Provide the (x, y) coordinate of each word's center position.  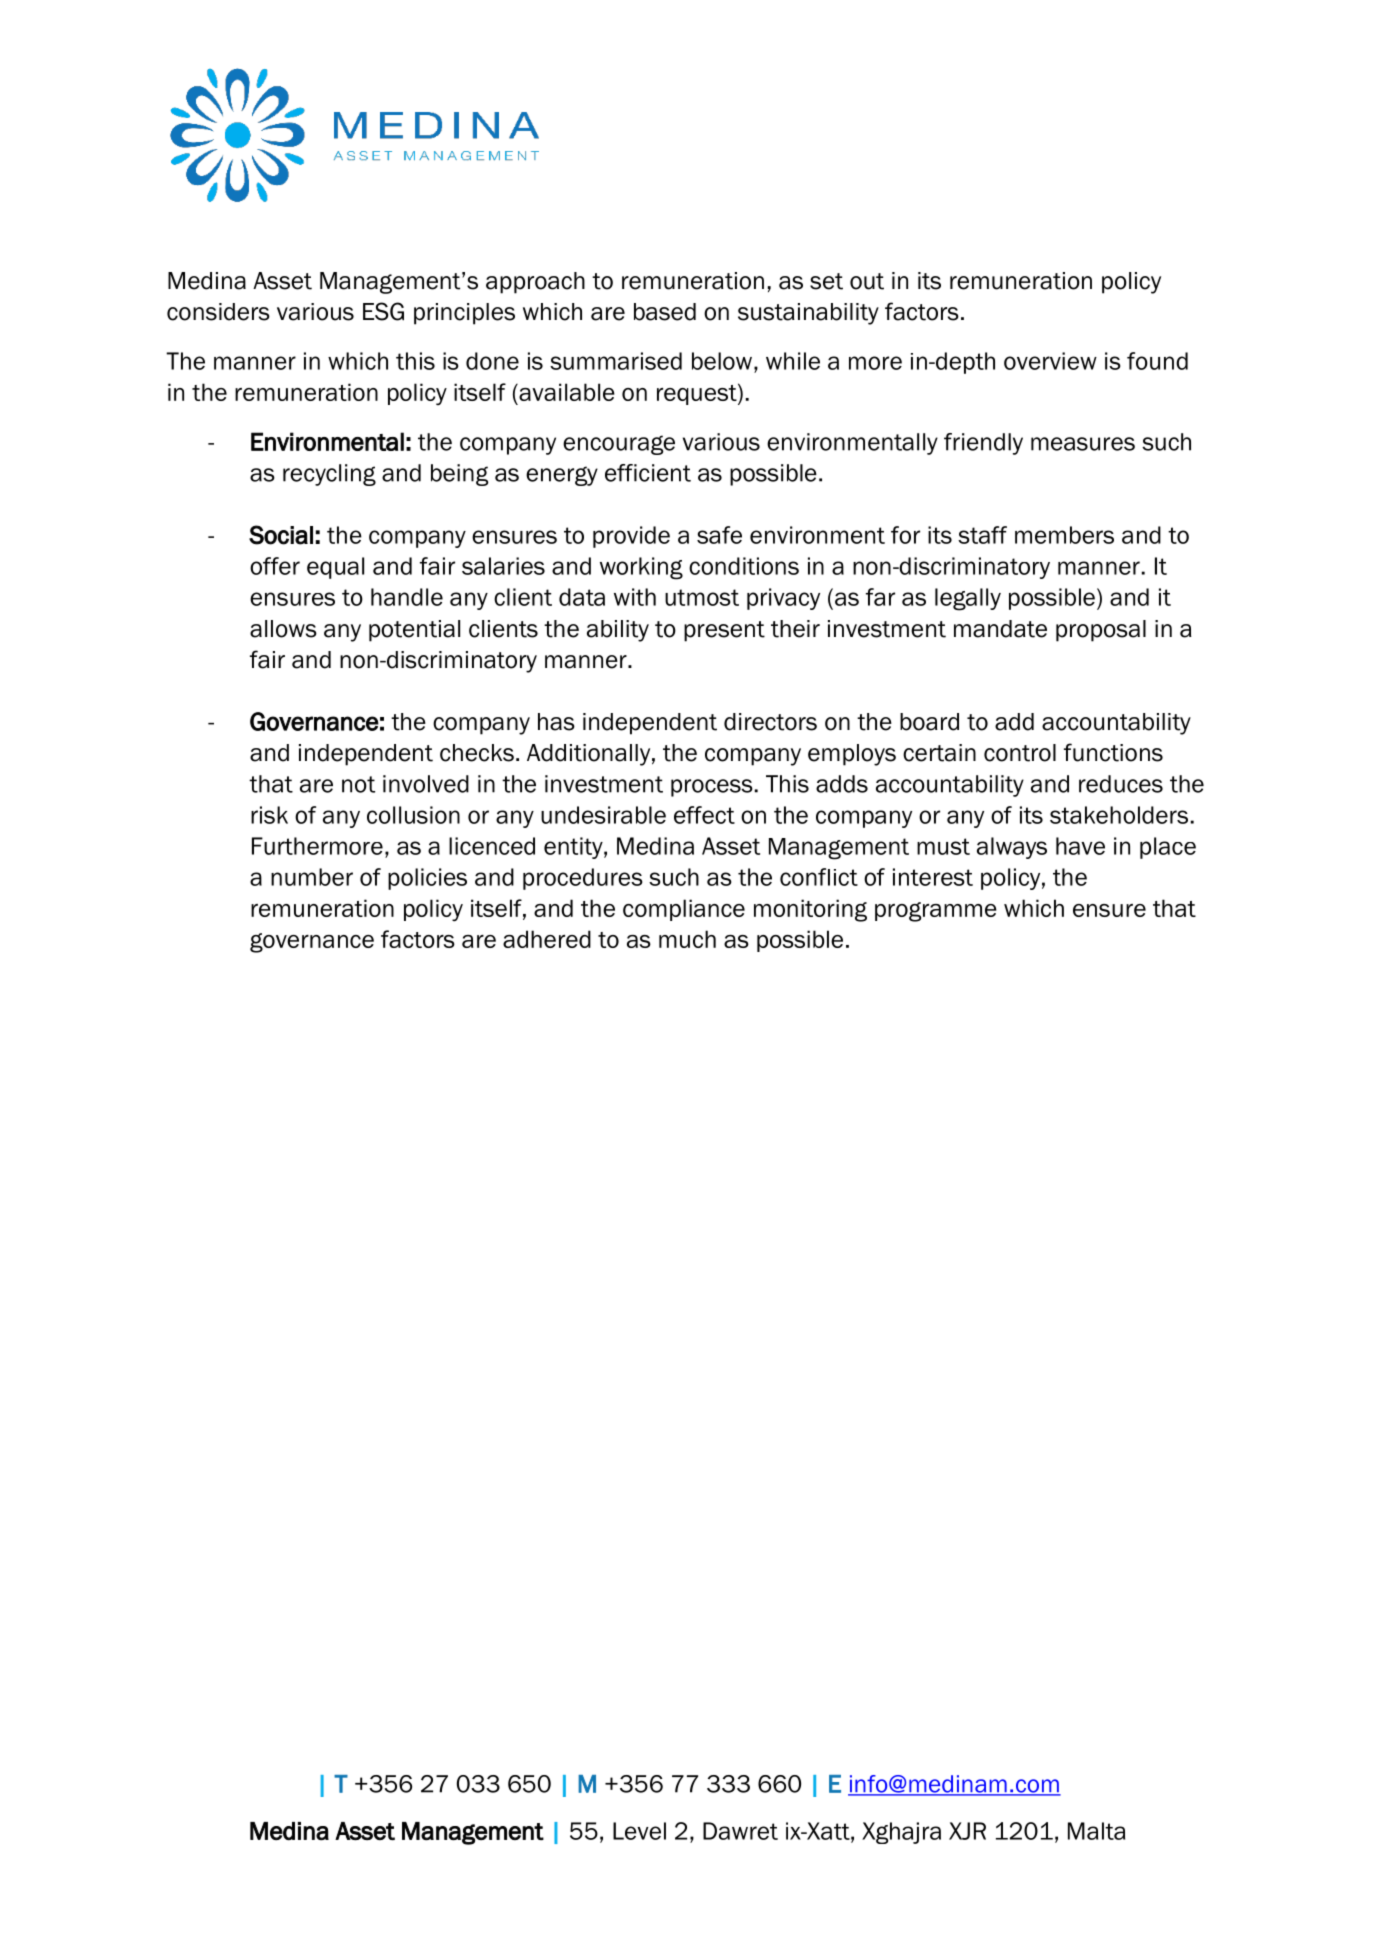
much (687, 939)
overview (1050, 361)
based (665, 312)
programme (936, 912)
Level (639, 1831)
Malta (1096, 1831)
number (312, 877)
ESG (383, 311)
